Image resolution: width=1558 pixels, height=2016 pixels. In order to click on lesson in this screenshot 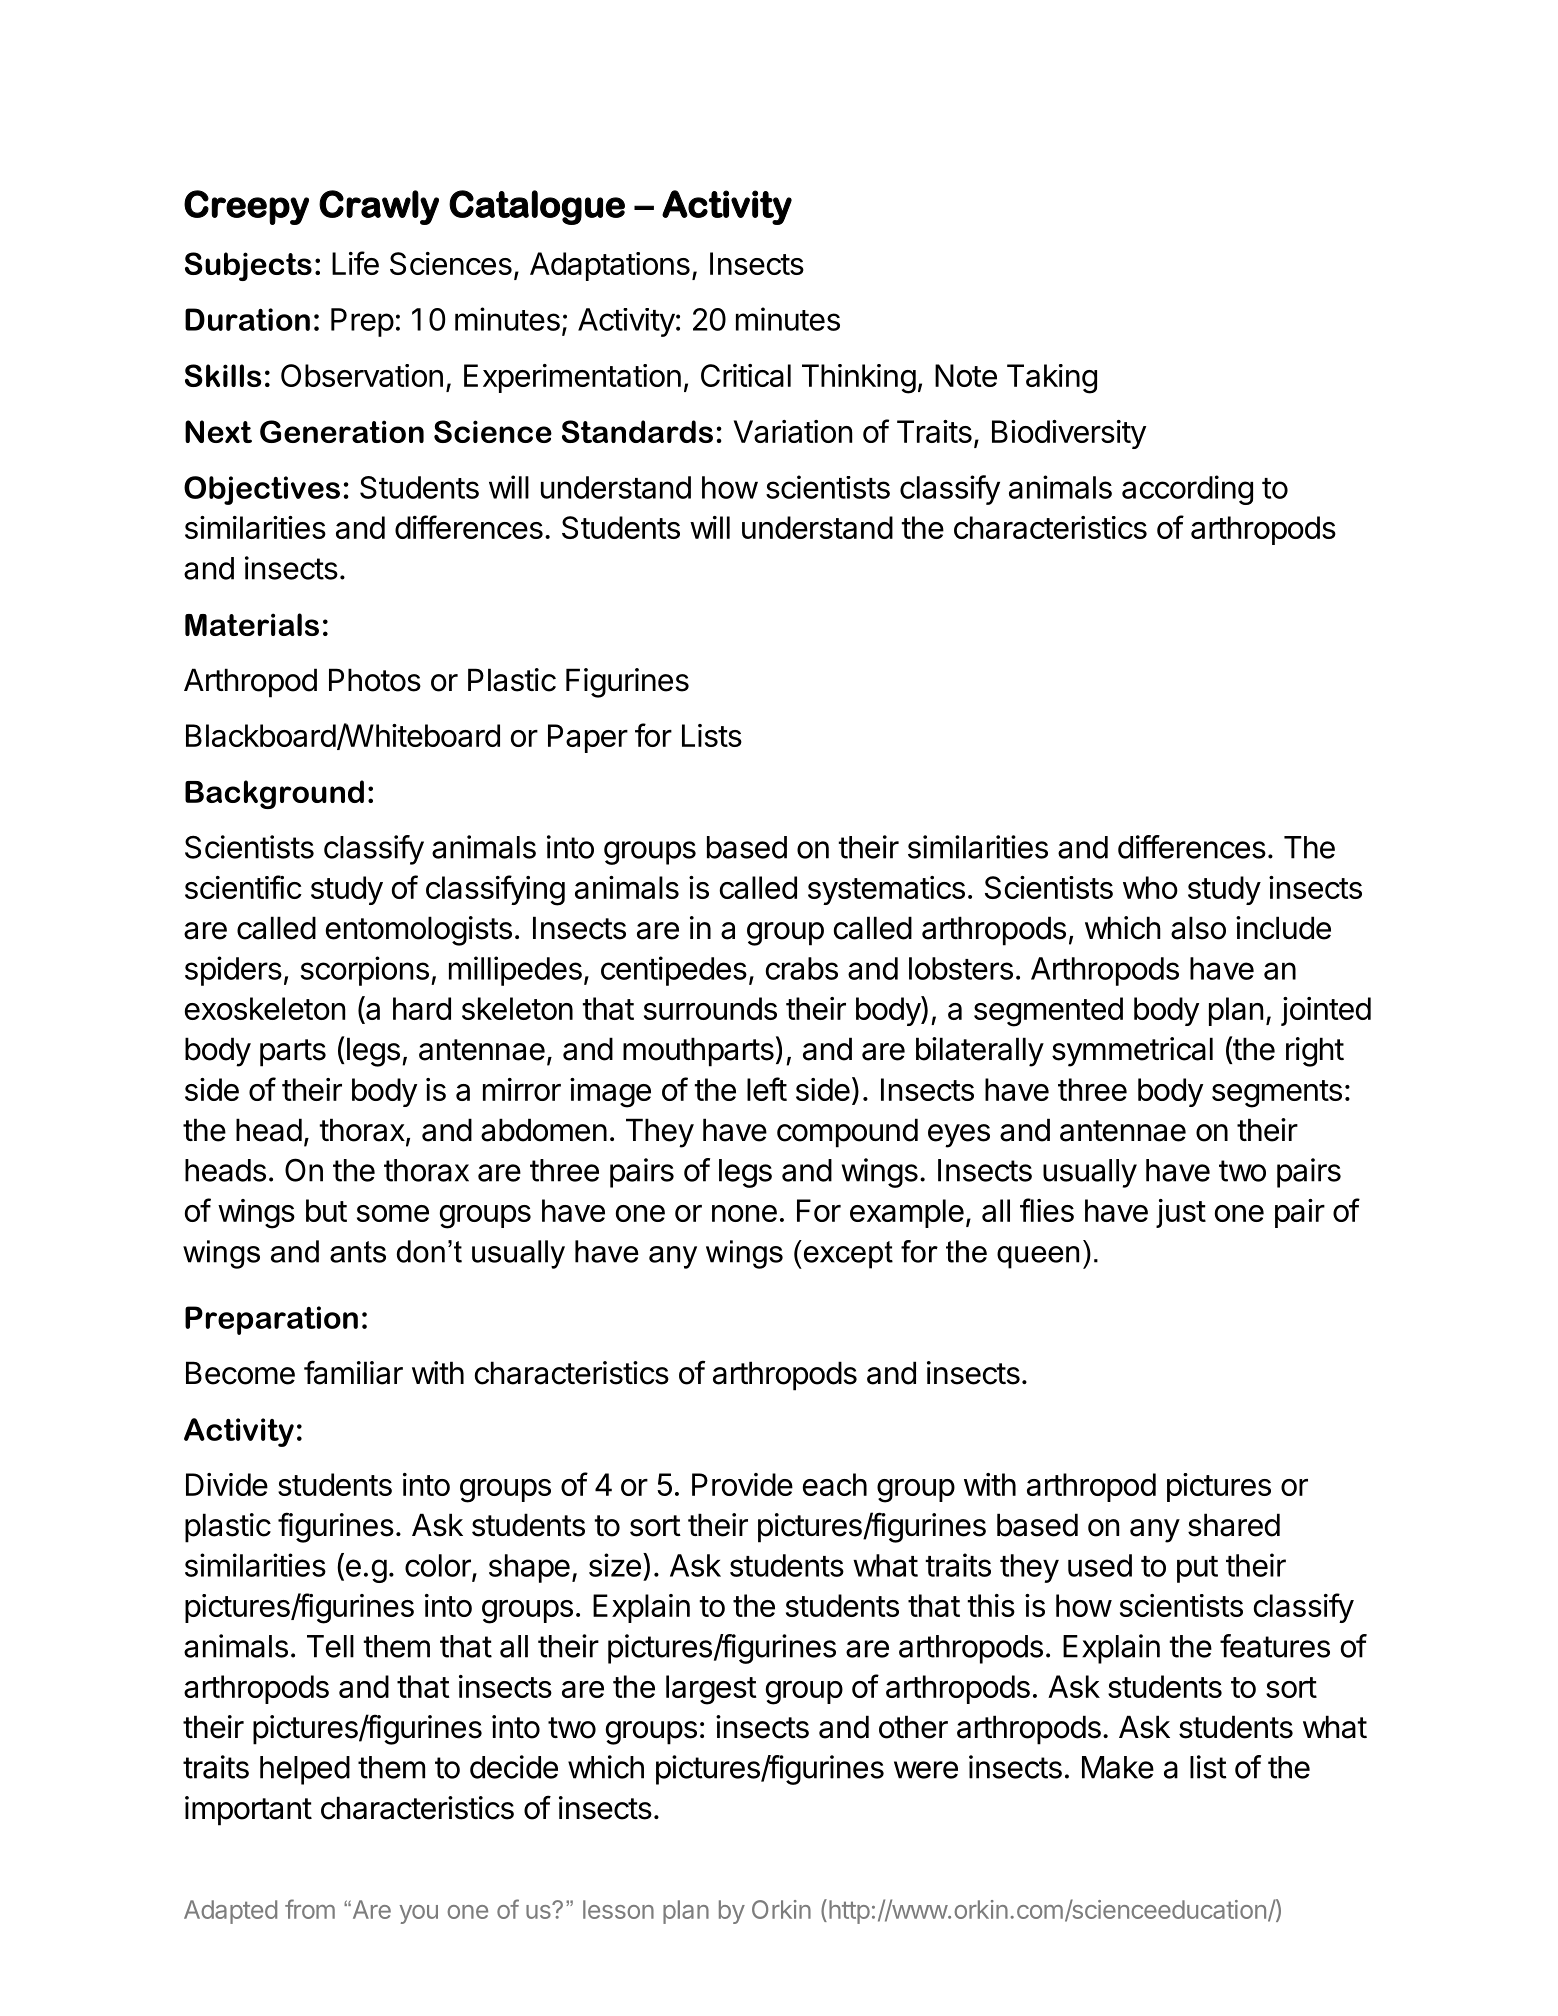, I will do `click(618, 1909)`.
